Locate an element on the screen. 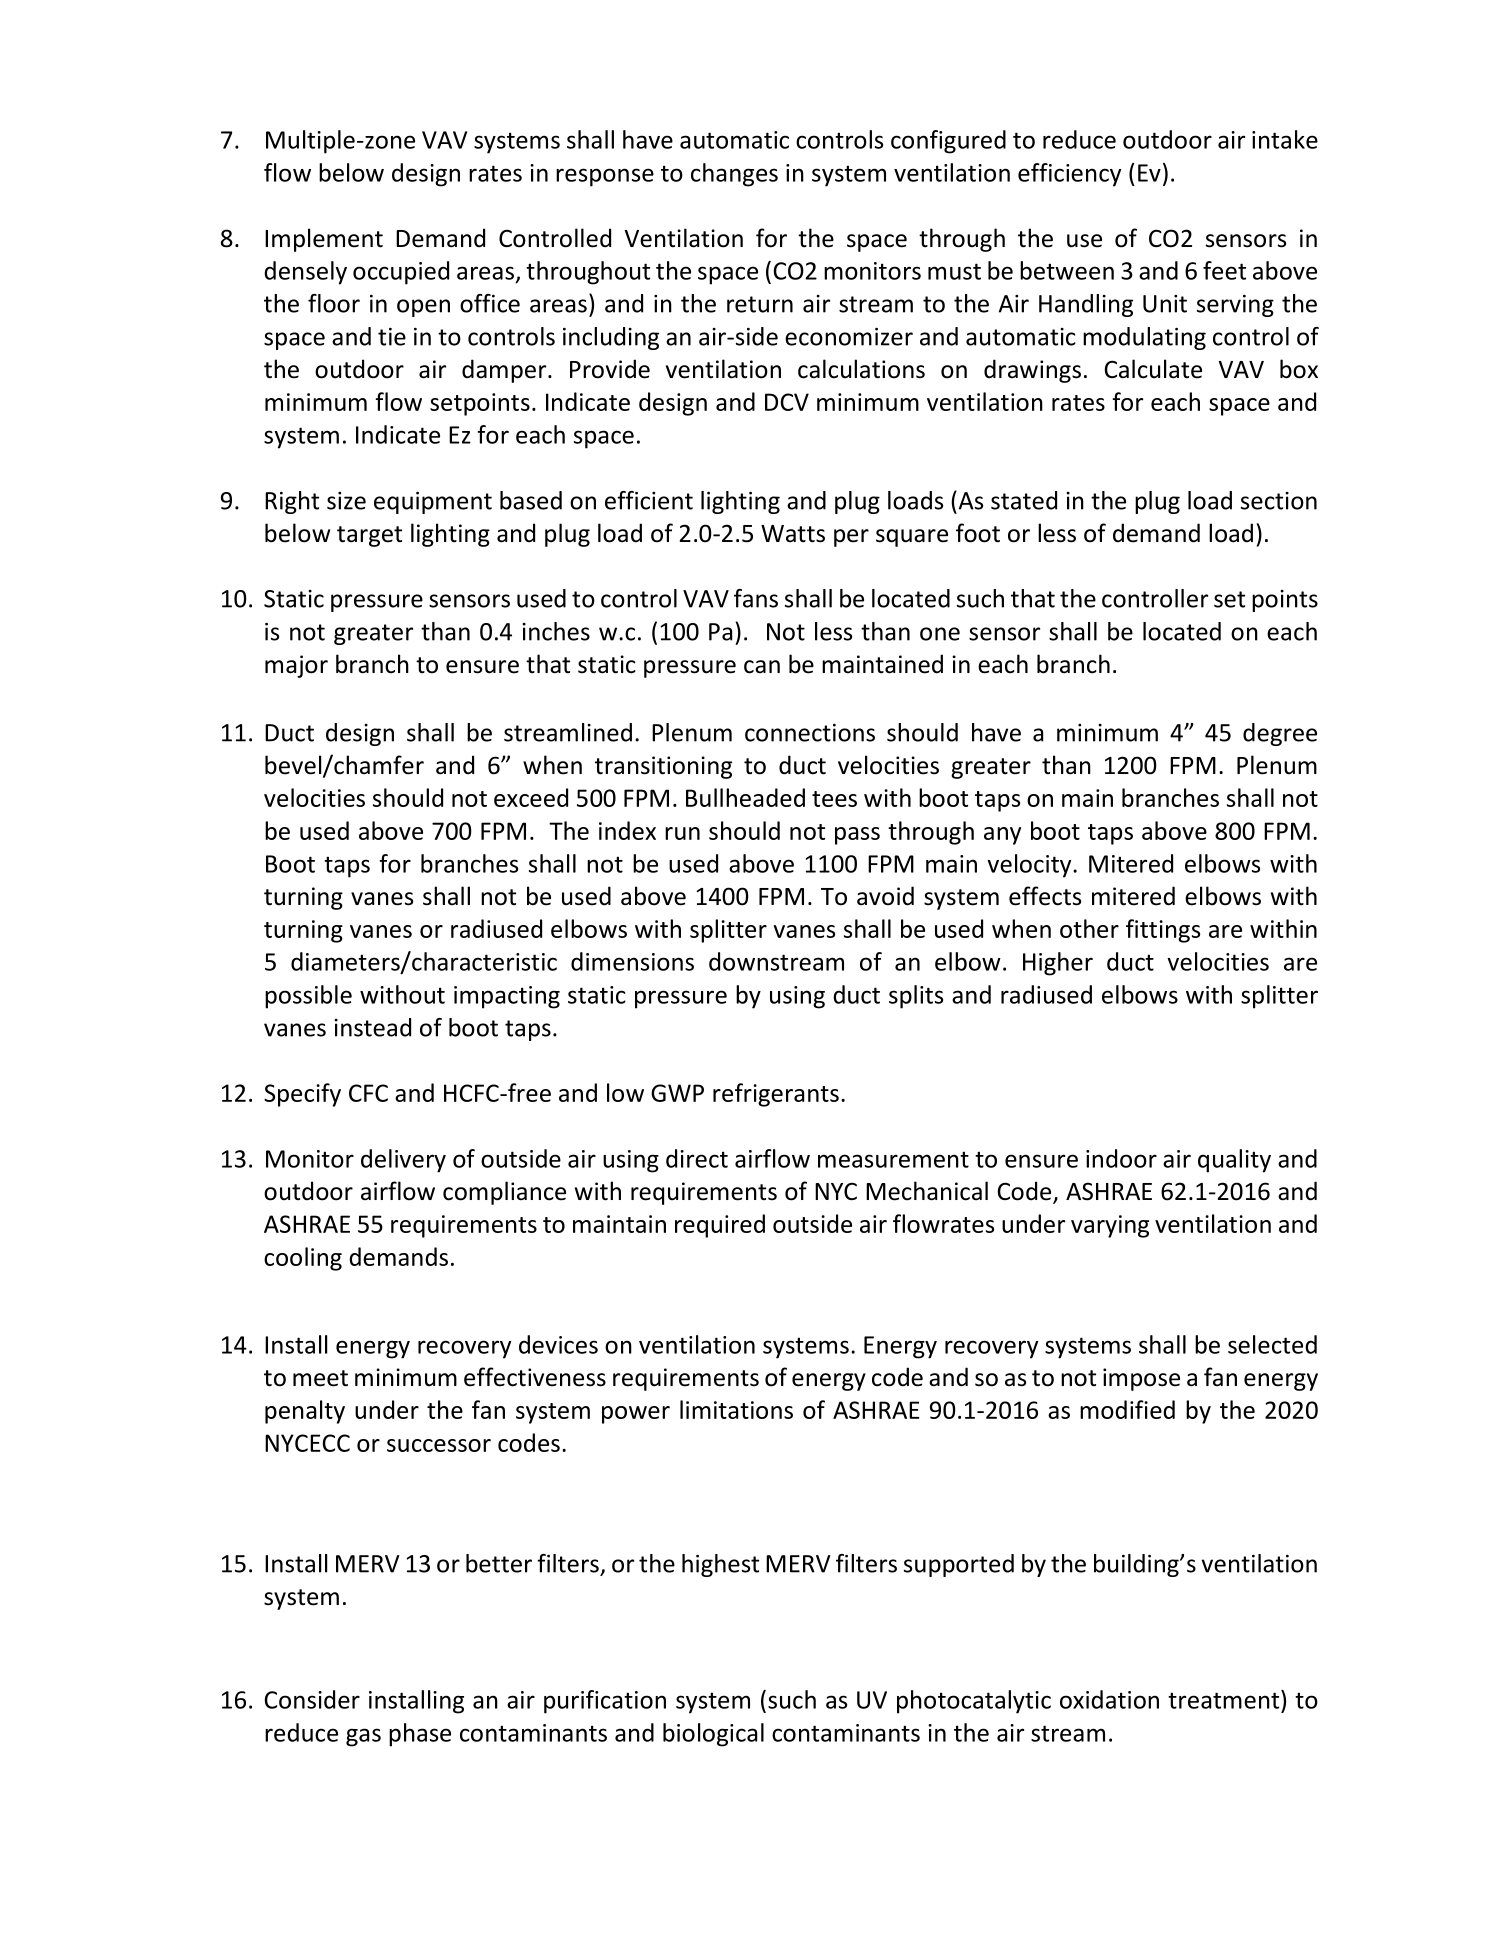  avoid is located at coordinates (885, 896).
